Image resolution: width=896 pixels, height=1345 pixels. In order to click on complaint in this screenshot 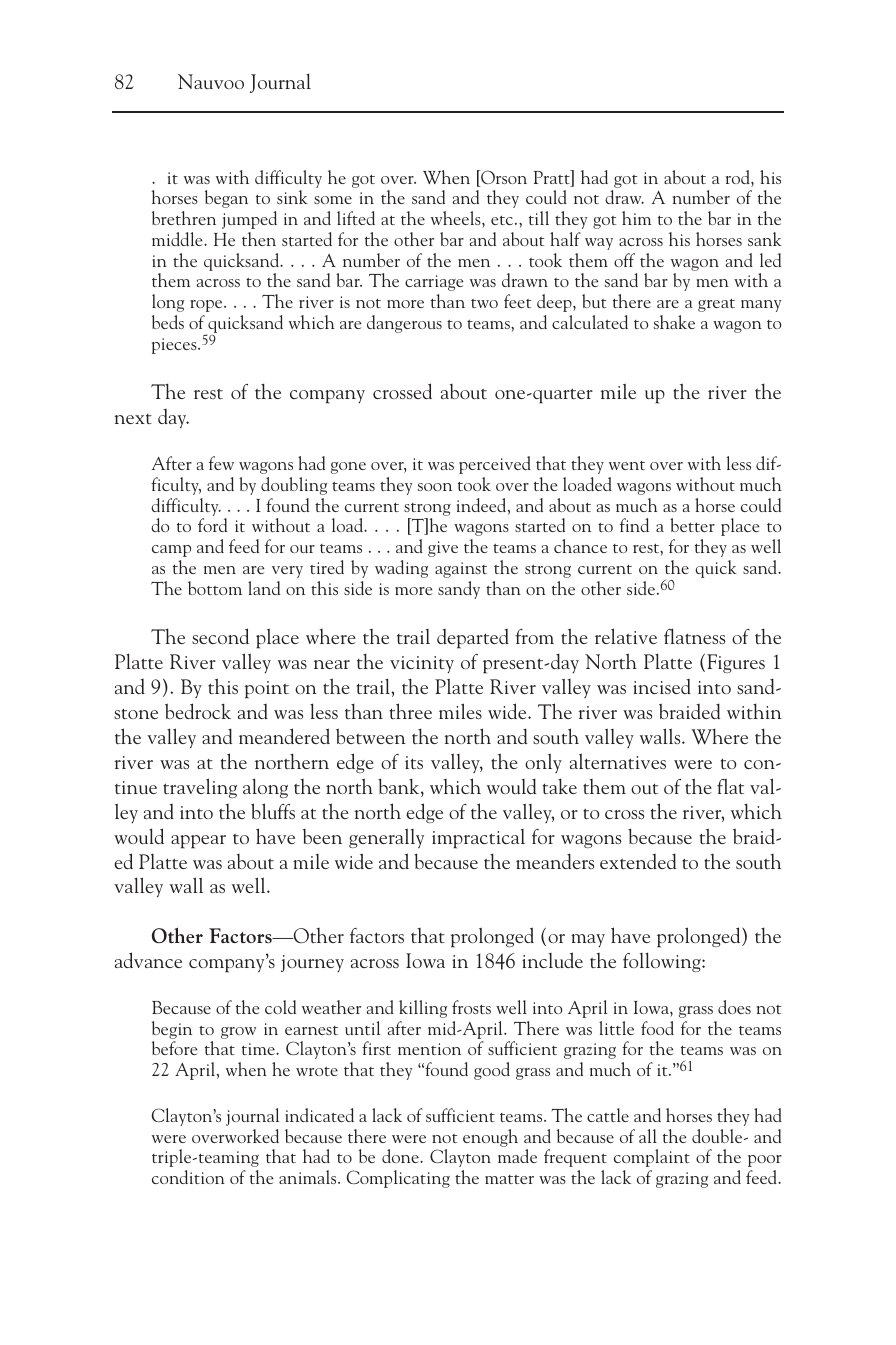, I will do `click(652, 1158)`.
